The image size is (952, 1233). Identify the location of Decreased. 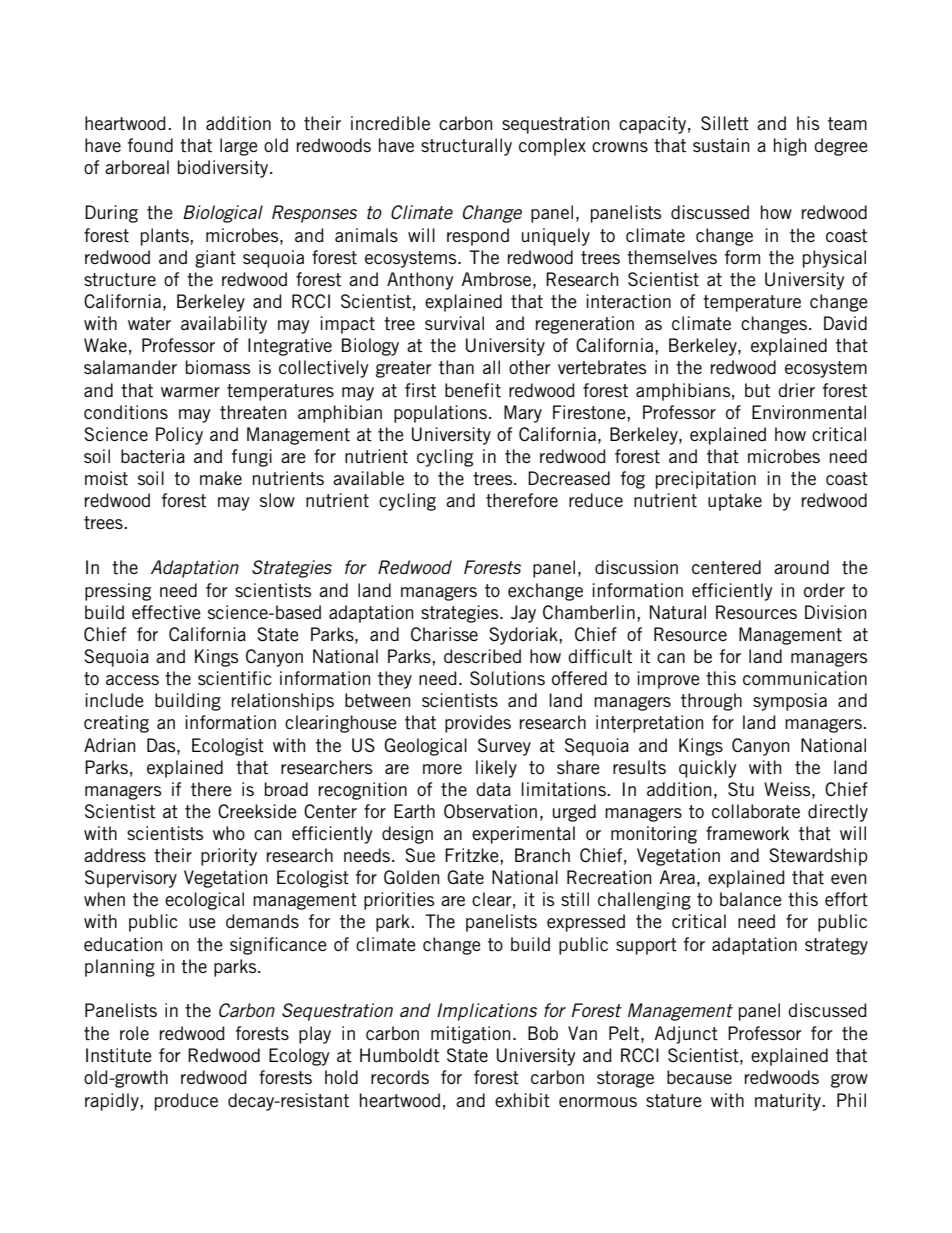
(569, 478).
